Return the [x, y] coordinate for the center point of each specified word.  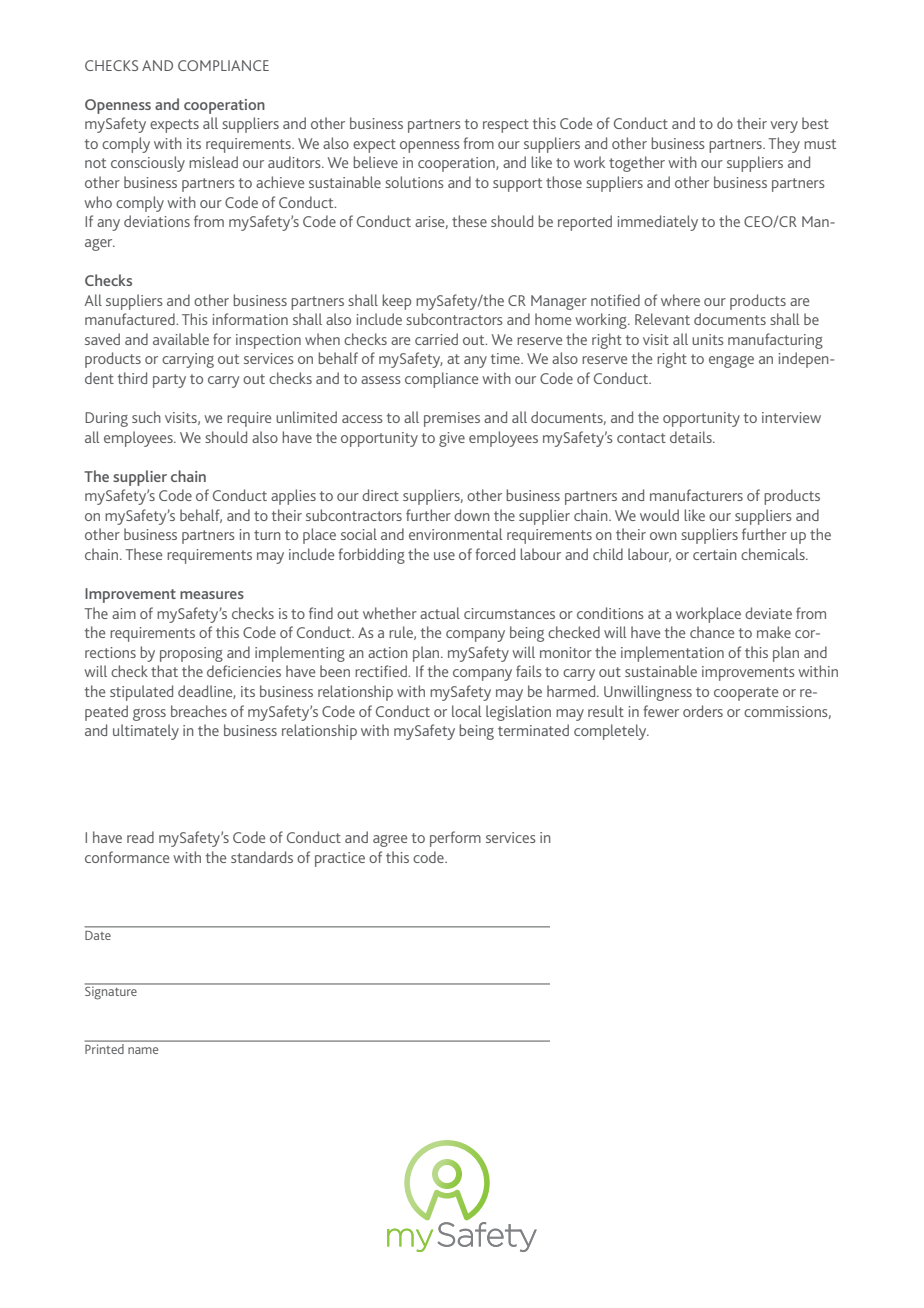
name [143, 1050]
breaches [199, 711]
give [452, 439]
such [146, 417]
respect [506, 126]
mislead [213, 162]
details [692, 437]
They [784, 145]
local [466, 711]
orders [703, 711]
